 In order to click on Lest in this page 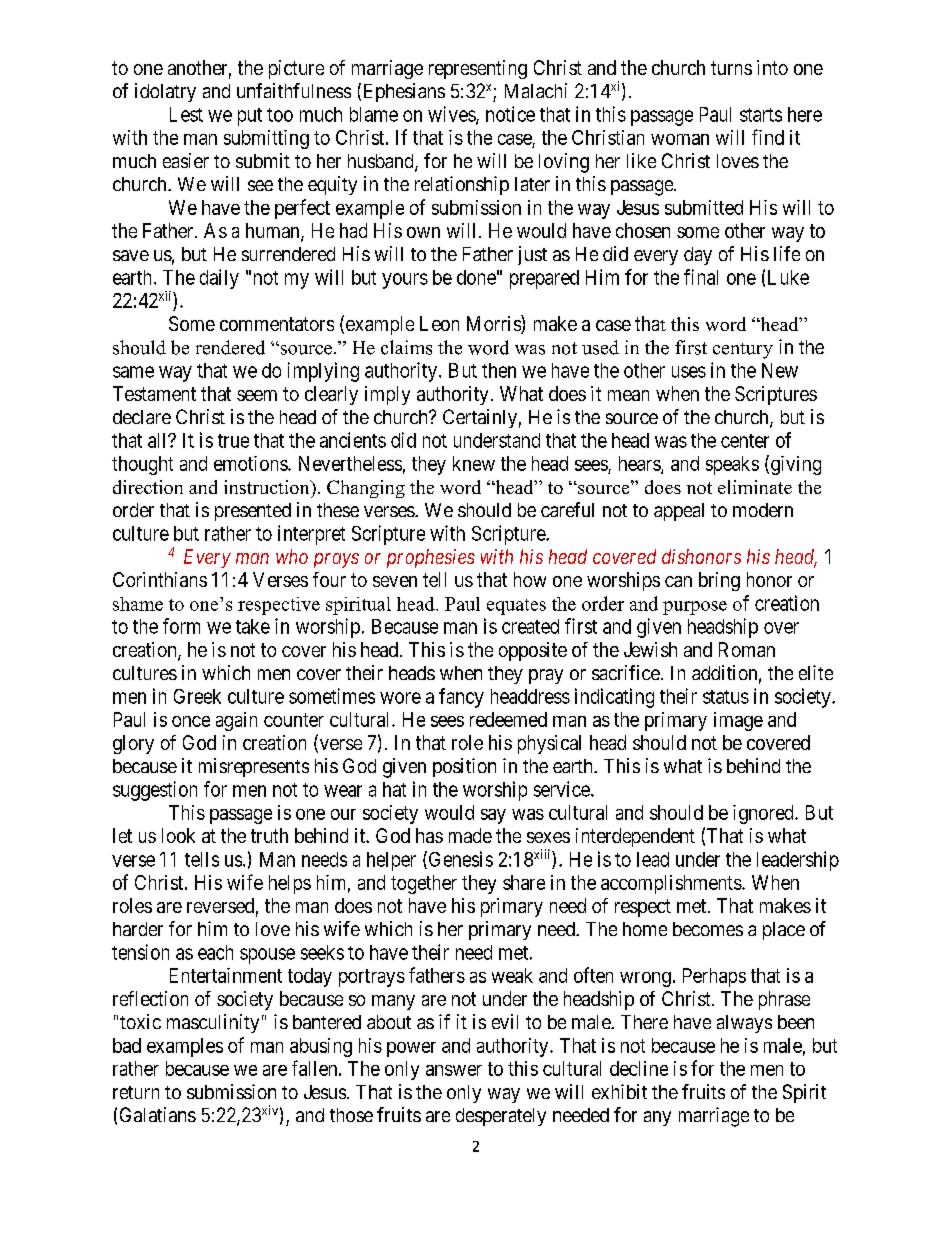, I will do `click(186, 114)`.
